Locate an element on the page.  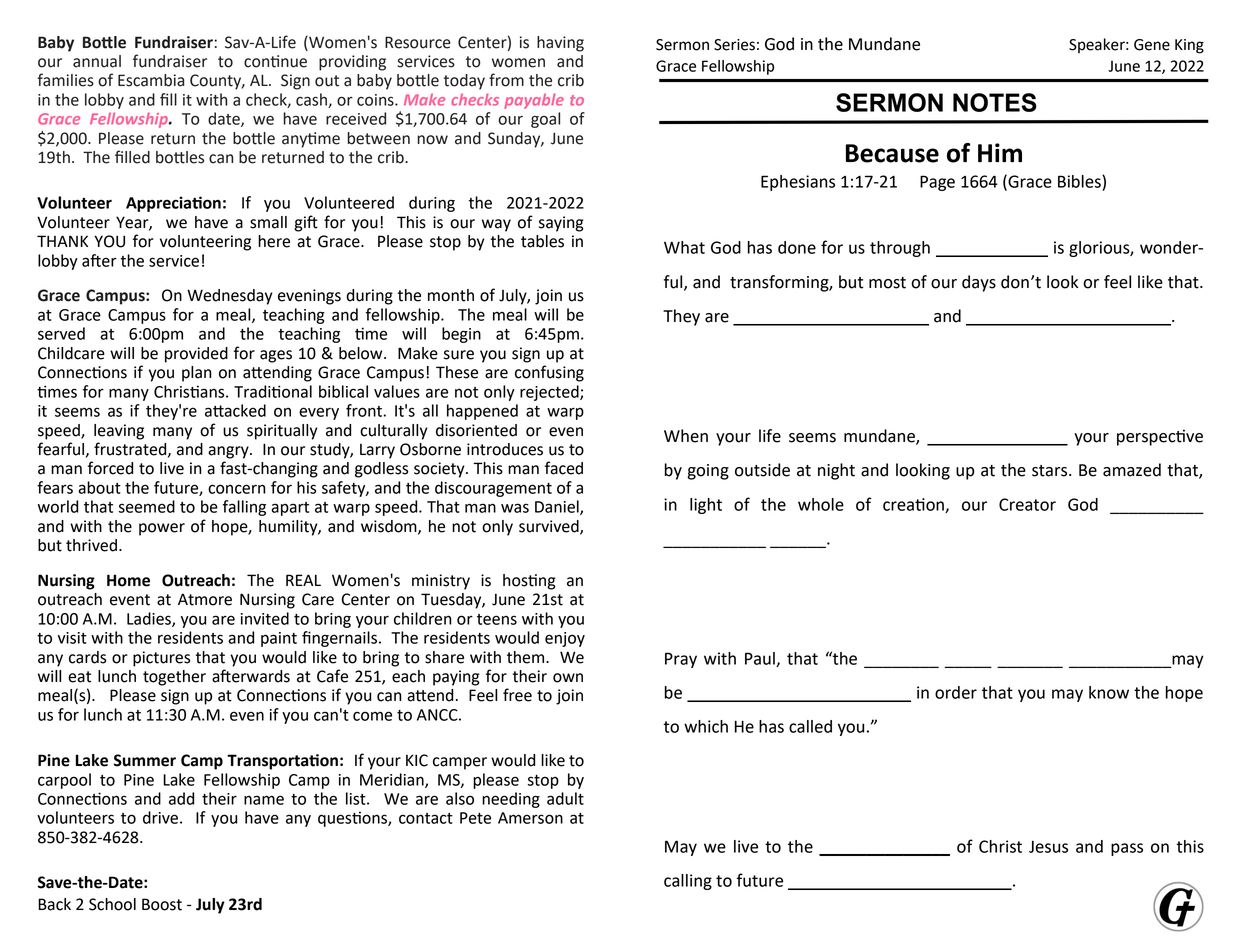
continue is located at coordinates (275, 61).
